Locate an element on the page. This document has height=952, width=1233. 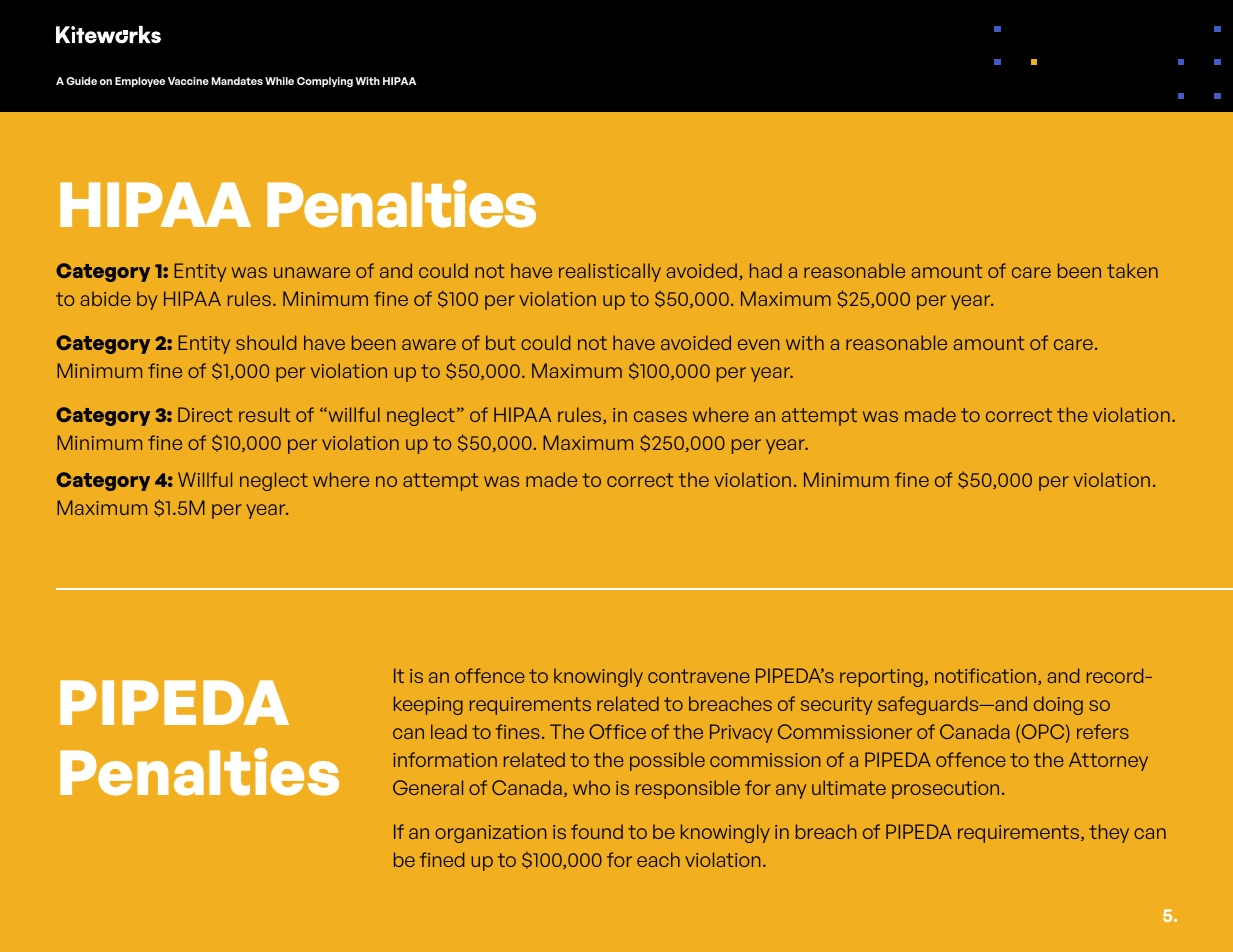
prosecution is located at coordinates (945, 790).
